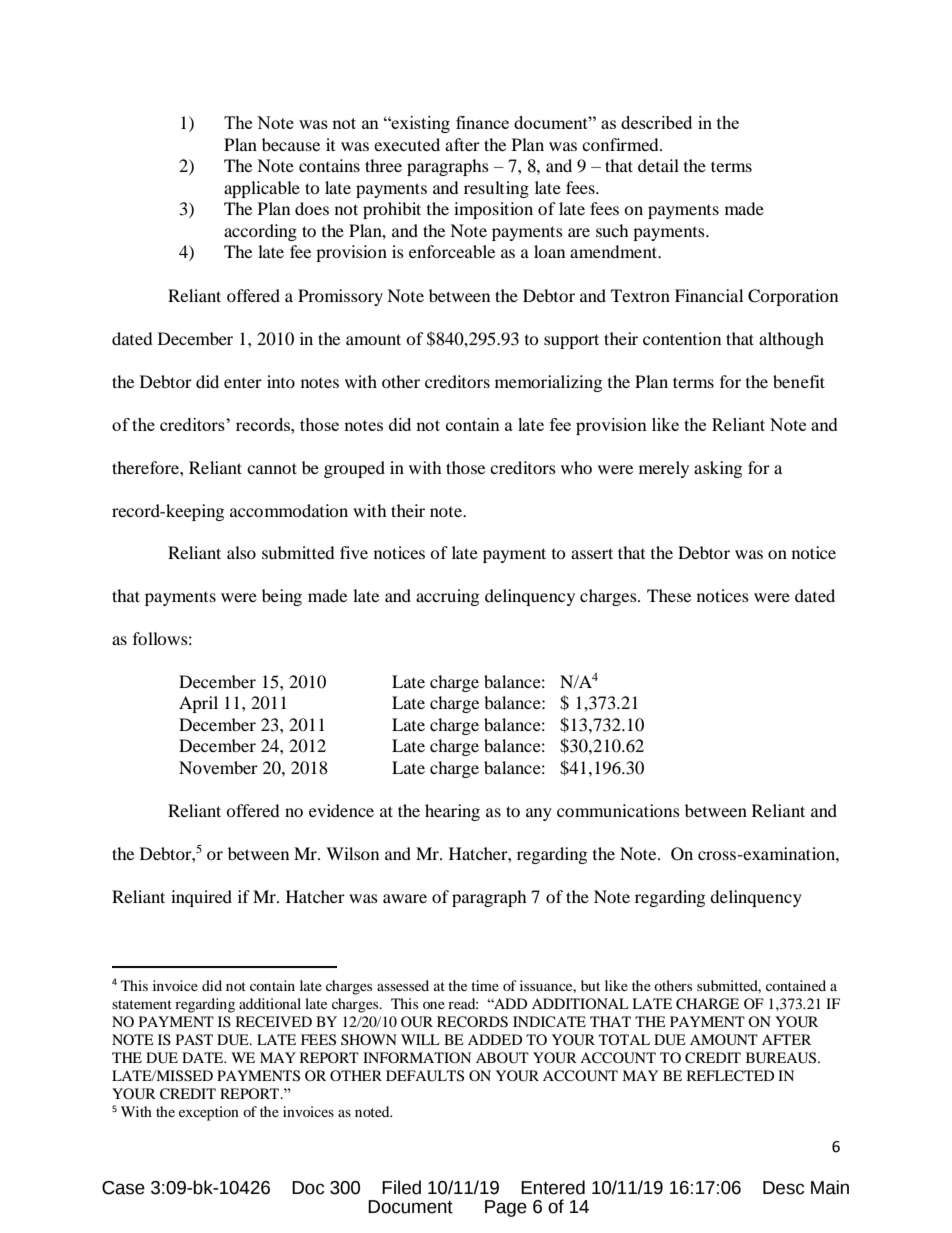  I want to click on detail, so click(658, 165).
